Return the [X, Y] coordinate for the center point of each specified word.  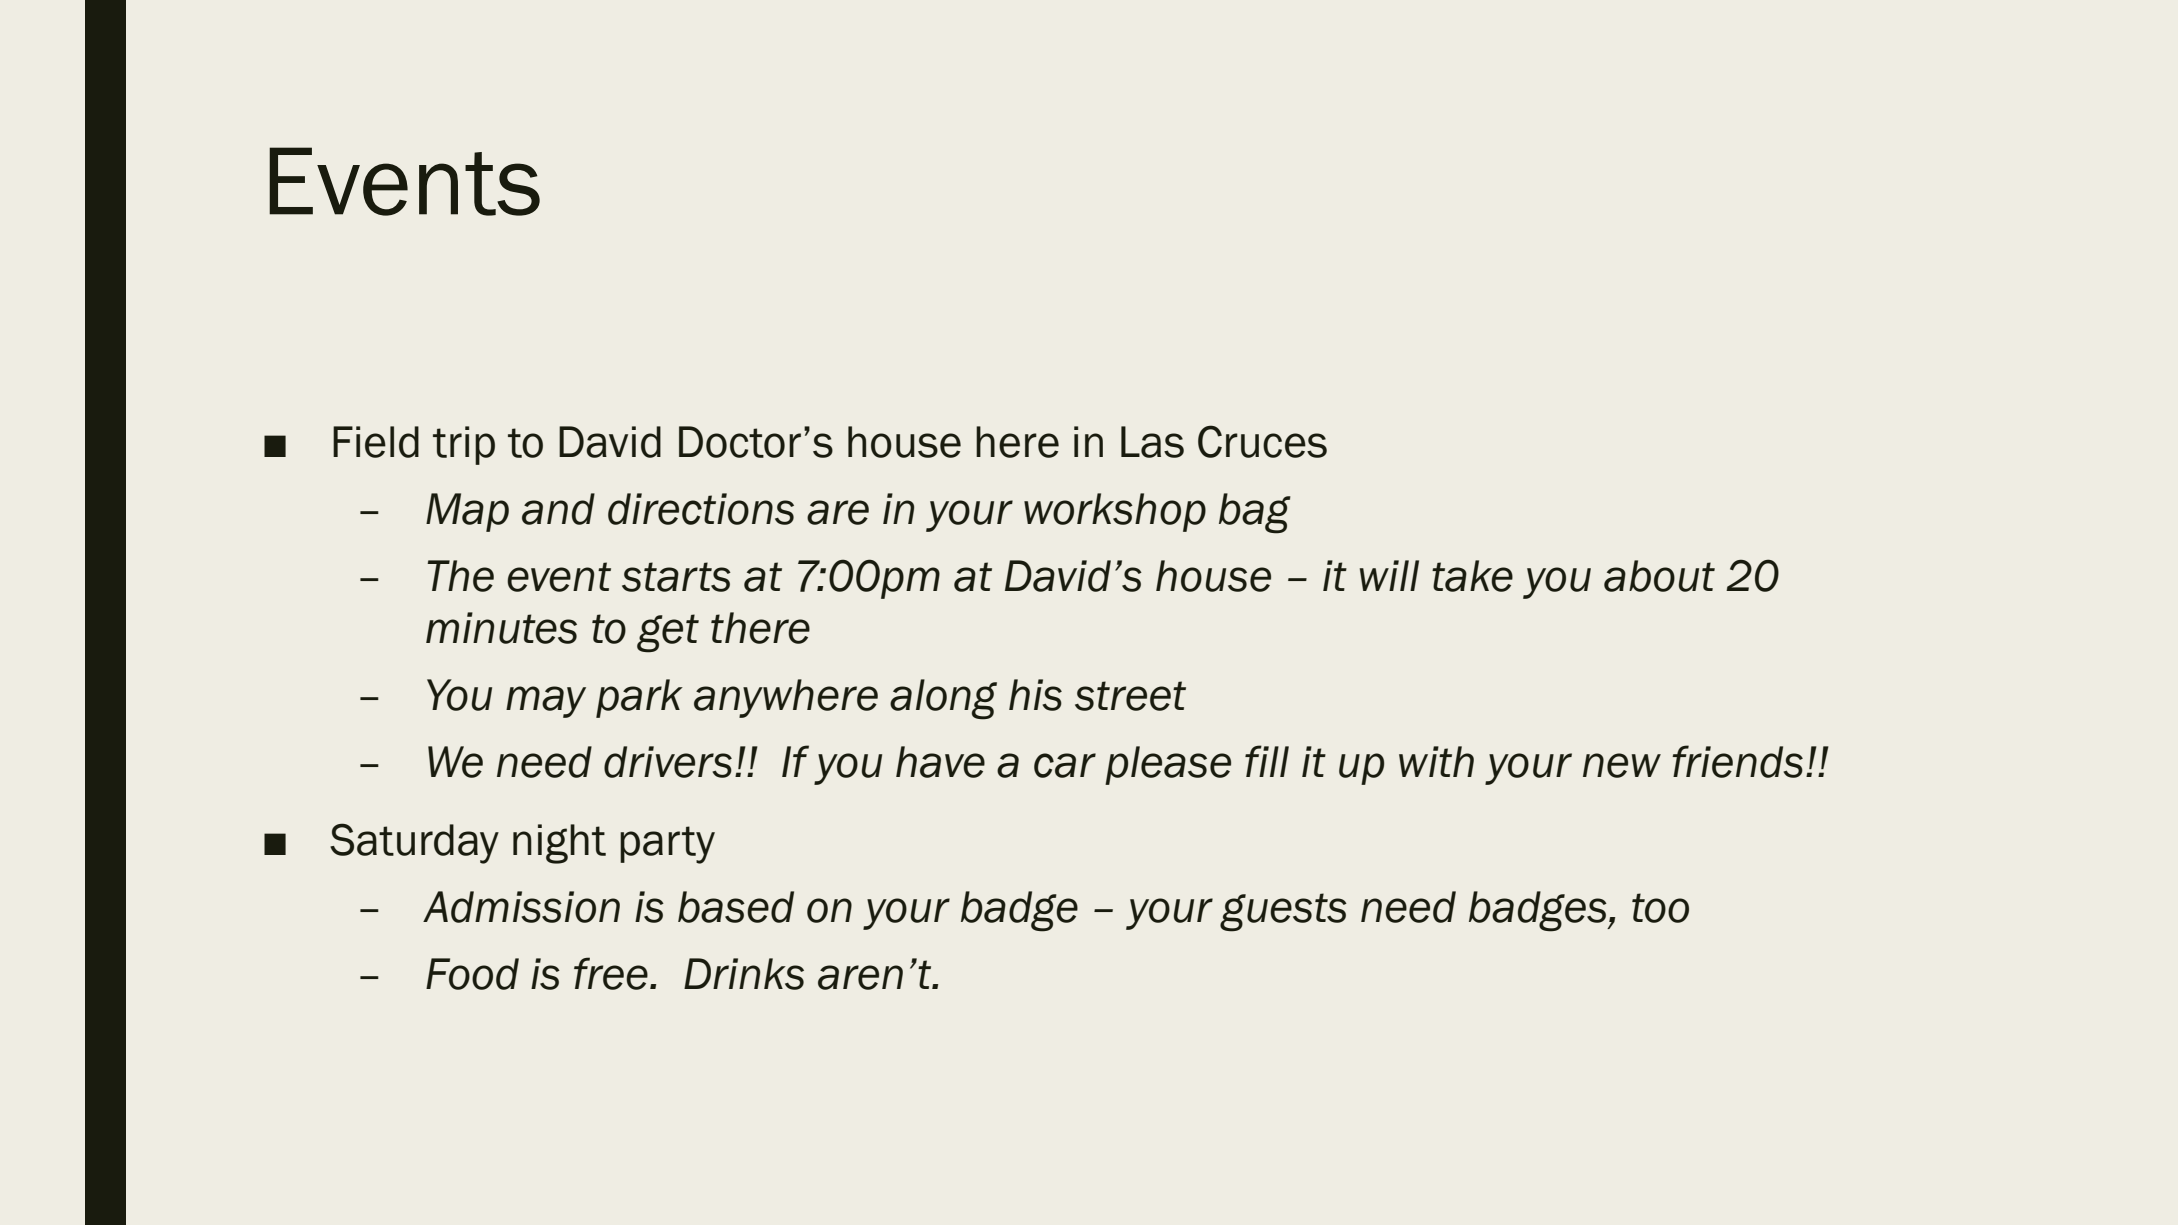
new [1622, 765]
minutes [501, 628]
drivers [668, 762]
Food [472, 974]
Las [1152, 442]
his [1035, 695]
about [1659, 576]
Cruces [1262, 441]
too [1660, 908]
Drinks [744, 974]
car [1065, 765]
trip [464, 445]
